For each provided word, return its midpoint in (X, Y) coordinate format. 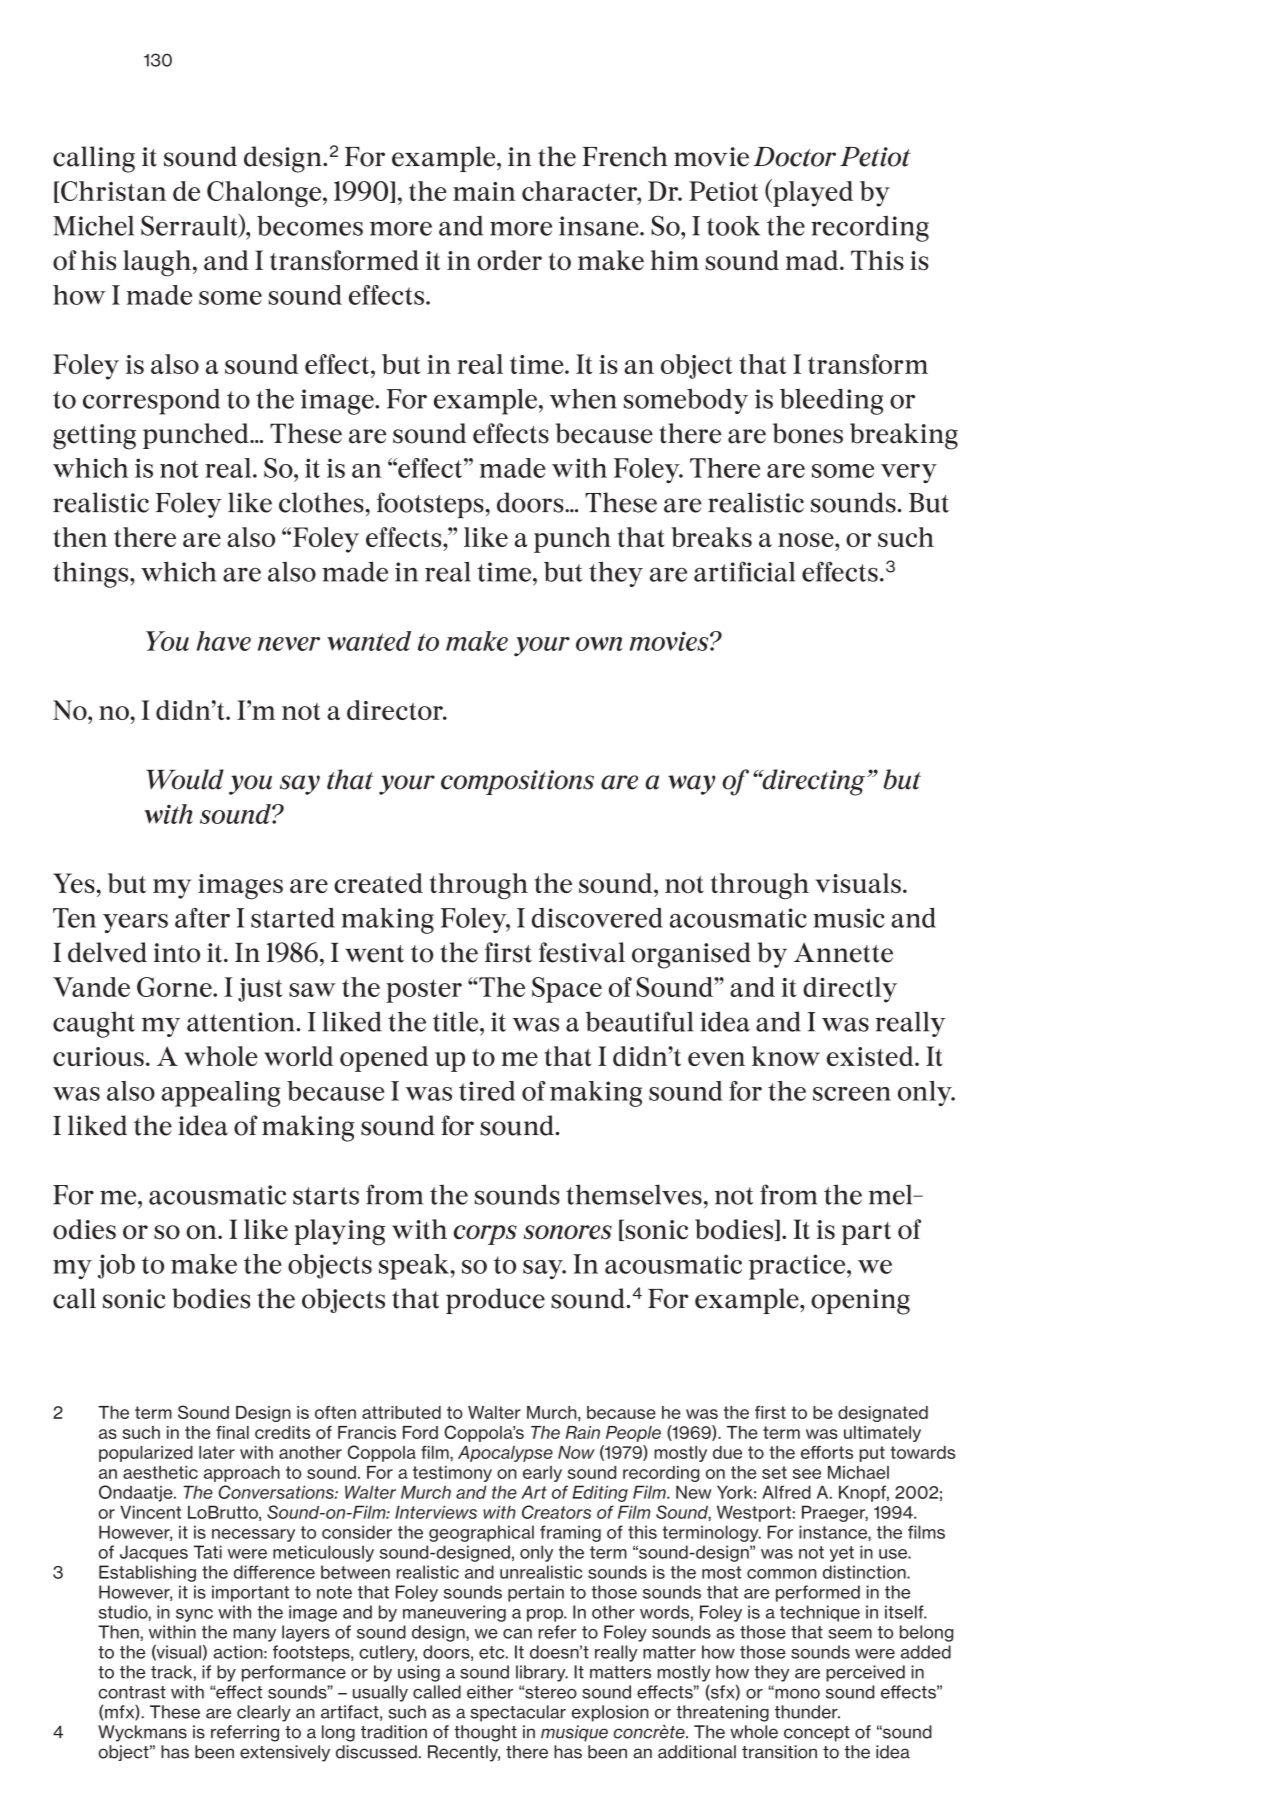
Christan (112, 192)
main (484, 191)
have (223, 641)
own (599, 644)
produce (495, 1301)
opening (860, 1302)
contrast (132, 1692)
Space (567, 990)
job (116, 1266)
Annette (843, 953)
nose (807, 540)
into (177, 953)
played (812, 193)
